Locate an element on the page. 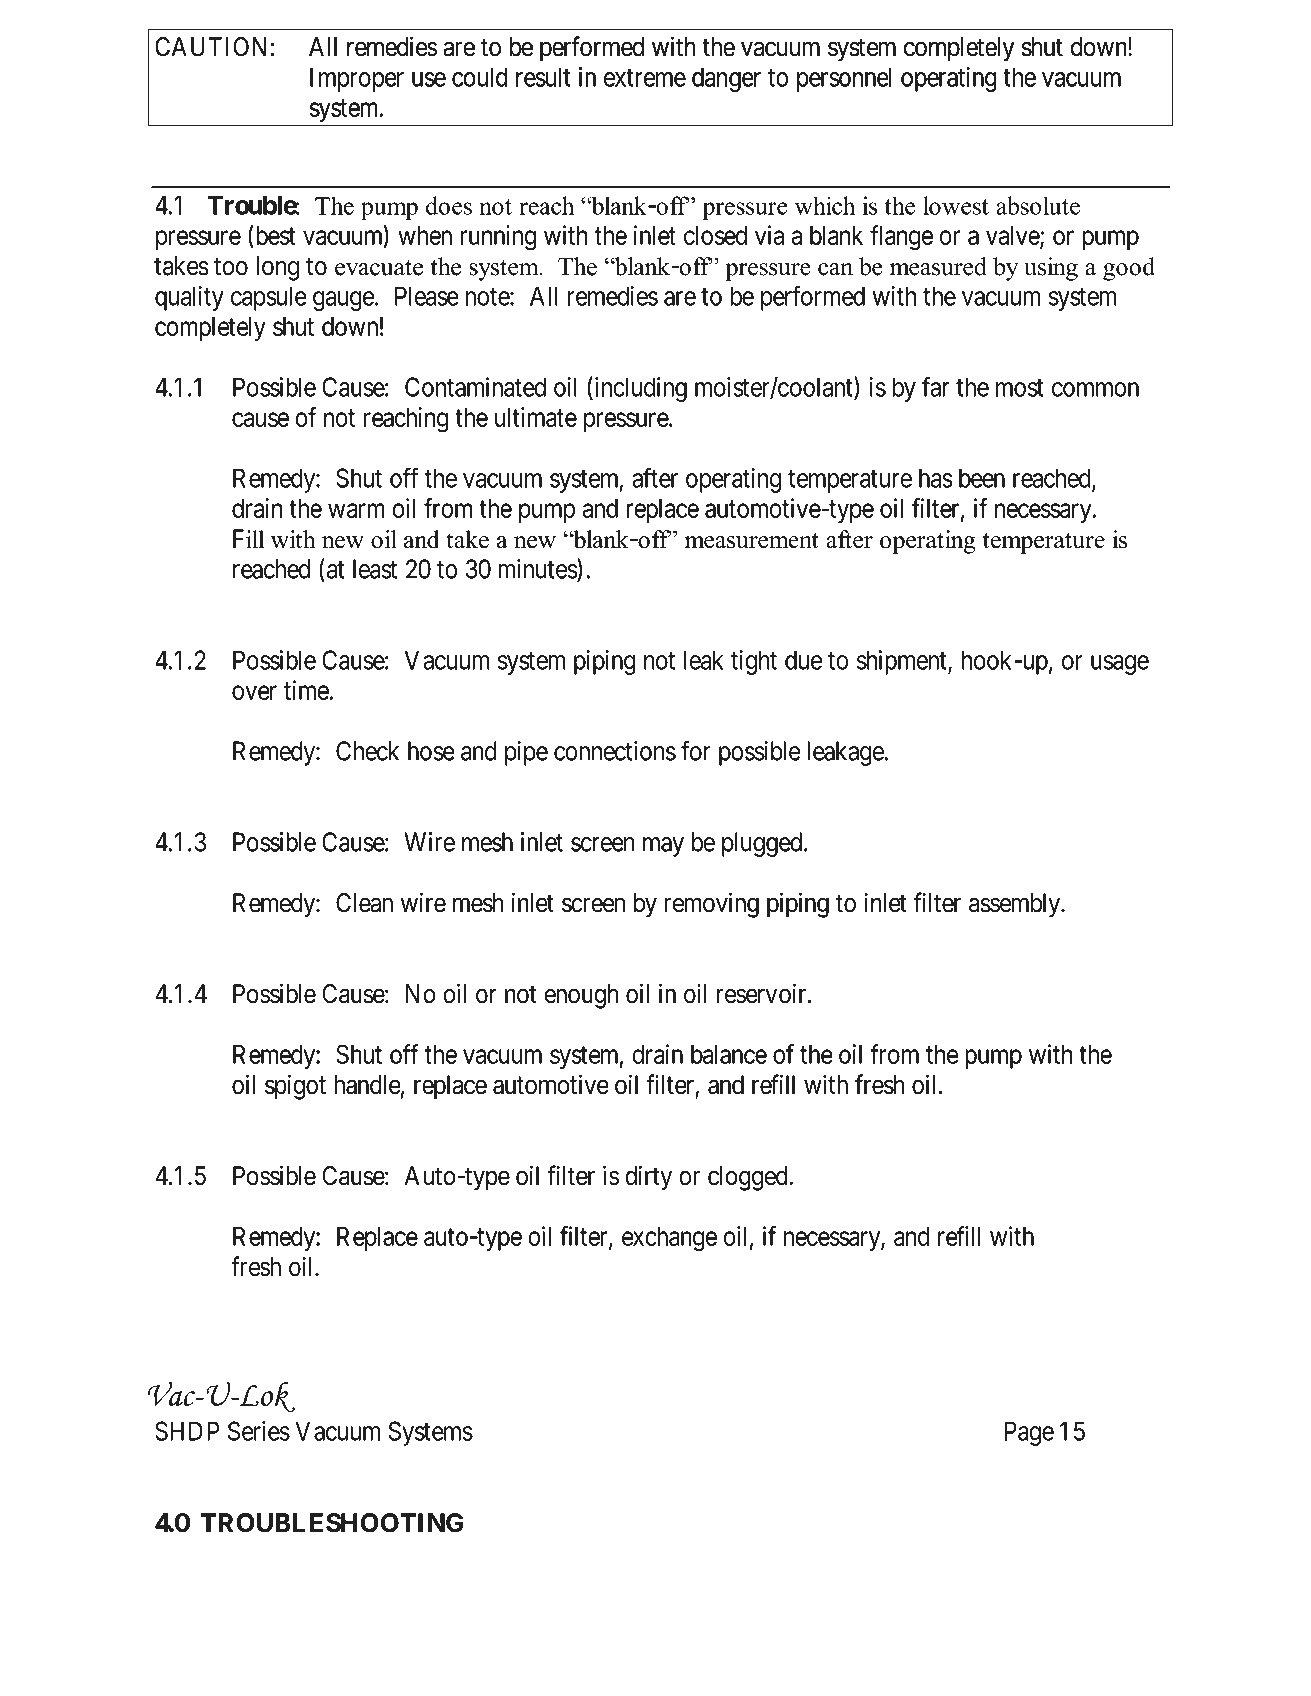 The image size is (1311, 1696). usage is located at coordinates (1120, 665).
